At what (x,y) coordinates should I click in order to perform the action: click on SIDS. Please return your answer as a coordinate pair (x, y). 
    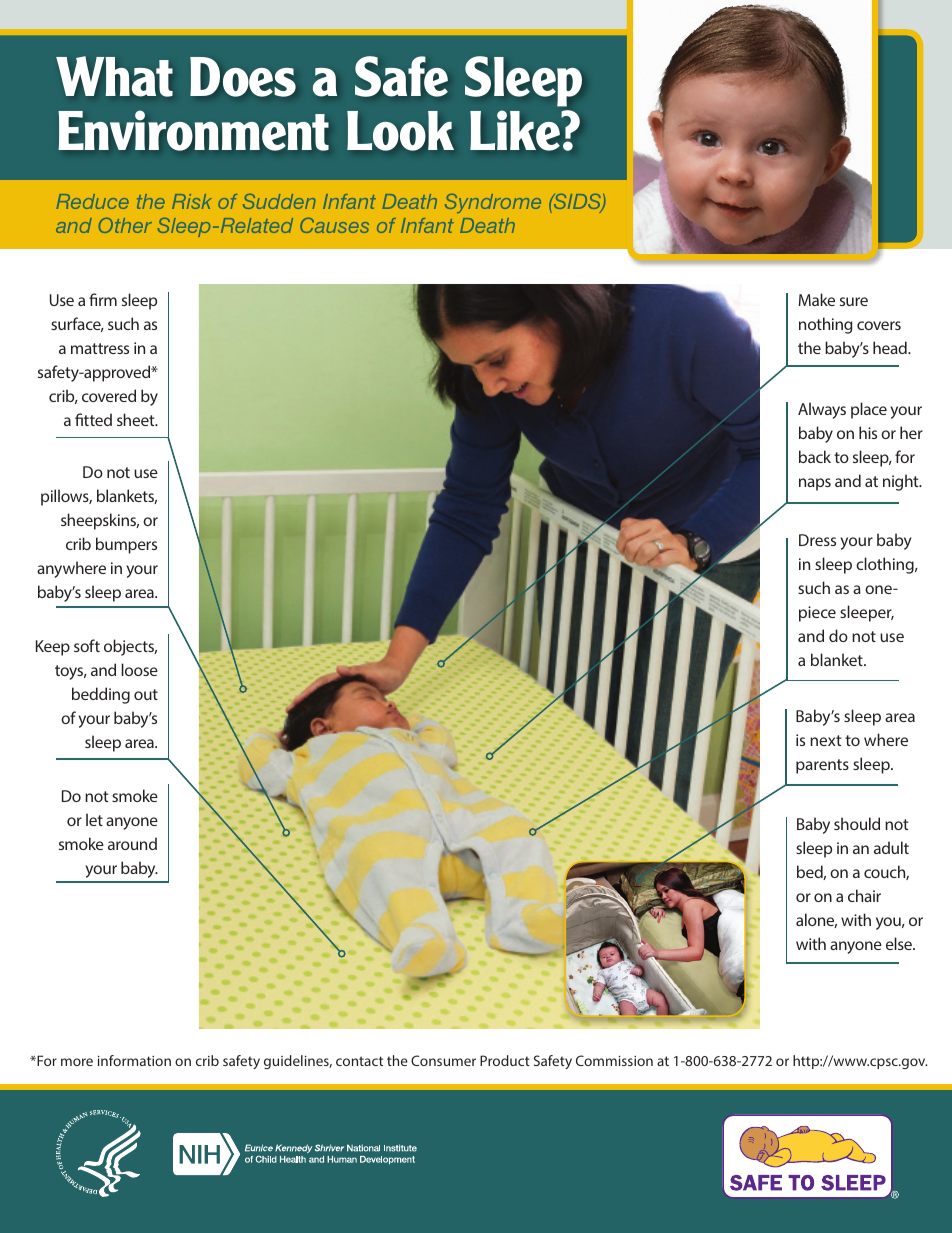
    Looking at the image, I should click on (577, 203).
